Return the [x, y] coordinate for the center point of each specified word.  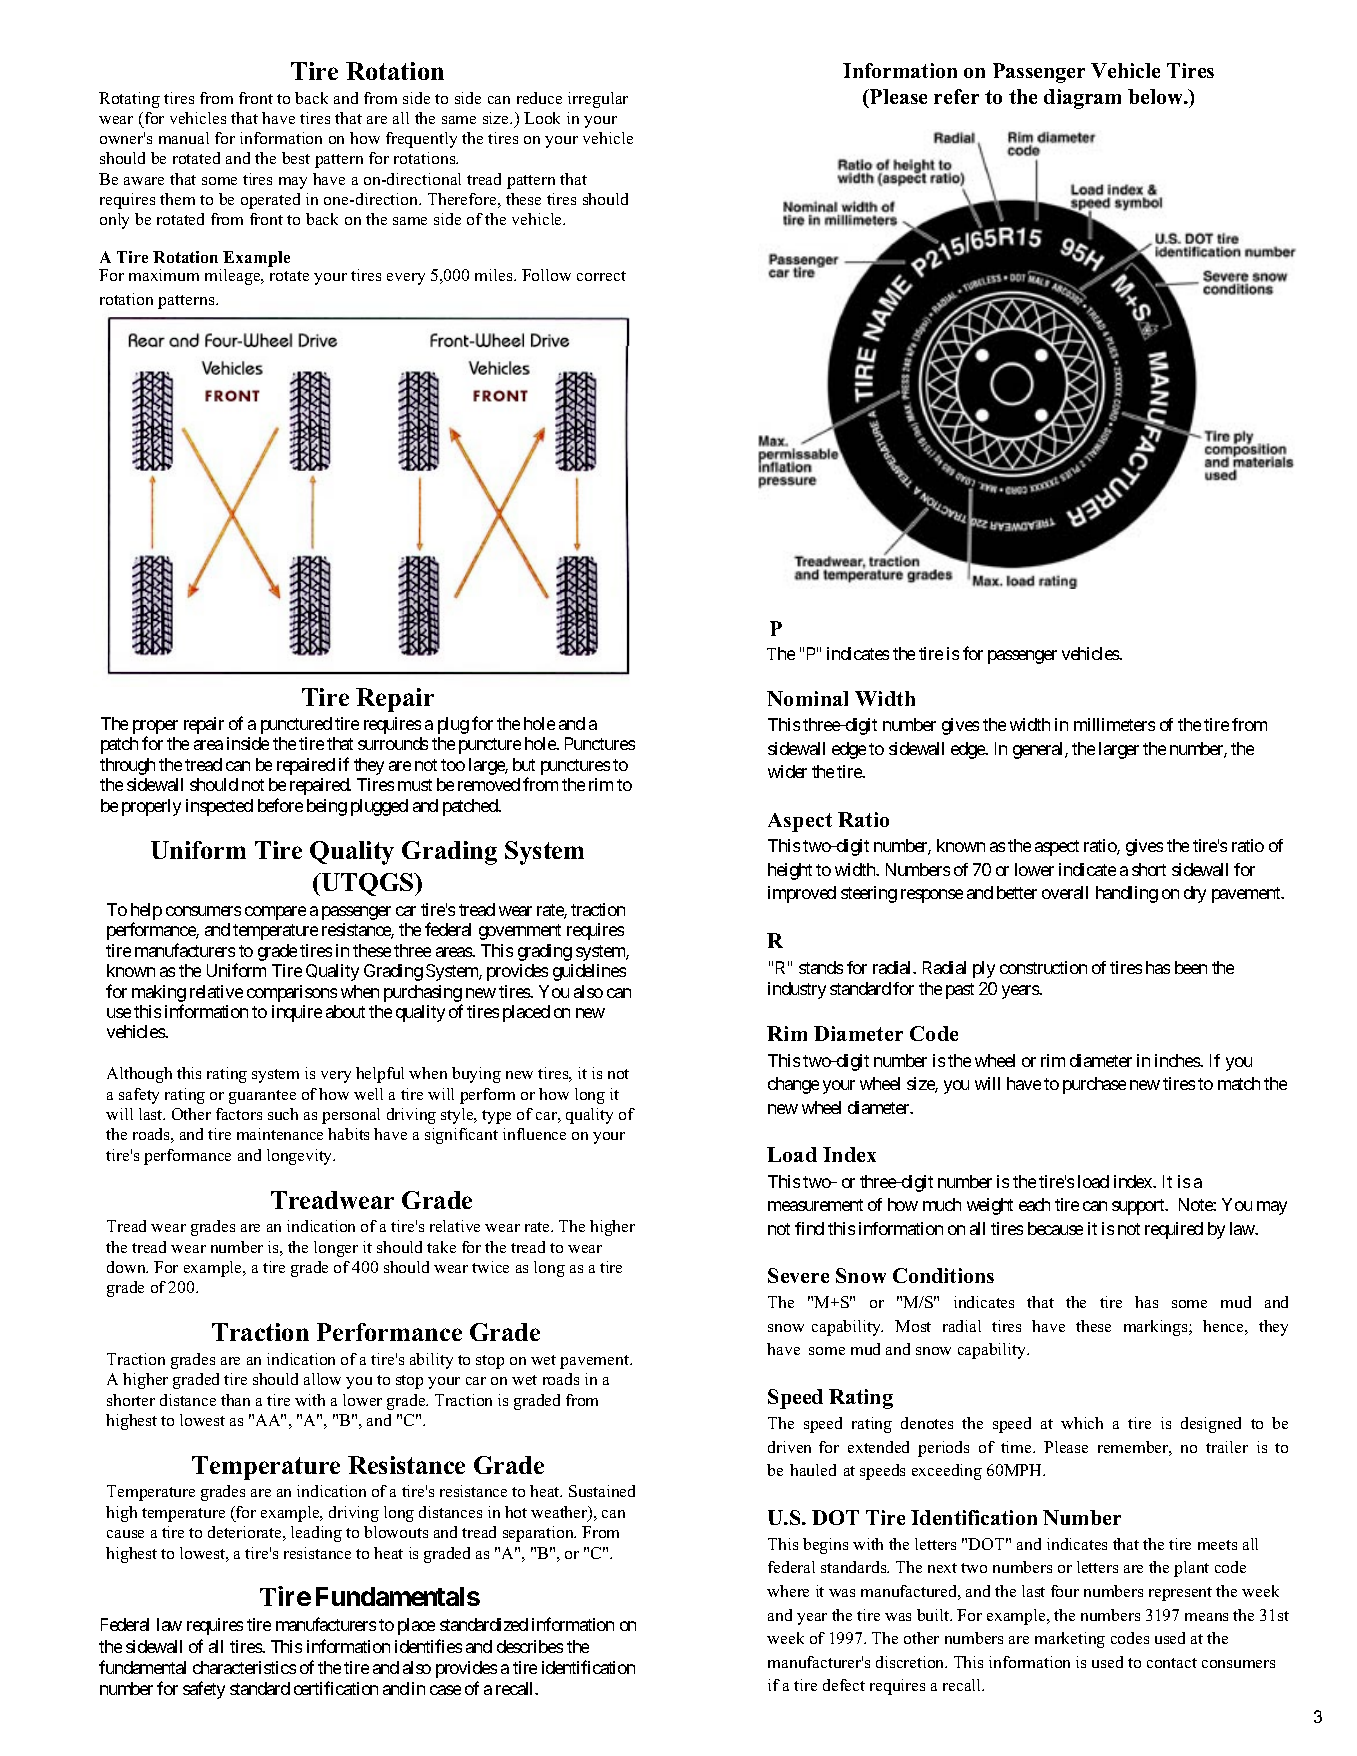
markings [1157, 1328]
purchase [1094, 1085]
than [235, 1400]
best [296, 158]
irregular [598, 100]
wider [787, 771]
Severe [798, 1275]
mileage [234, 277]
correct [601, 276]
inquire [297, 1013]
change [793, 1085]
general [1039, 750]
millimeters [1114, 724]
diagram [1082, 99]
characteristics [244, 1667]
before [280, 805]
